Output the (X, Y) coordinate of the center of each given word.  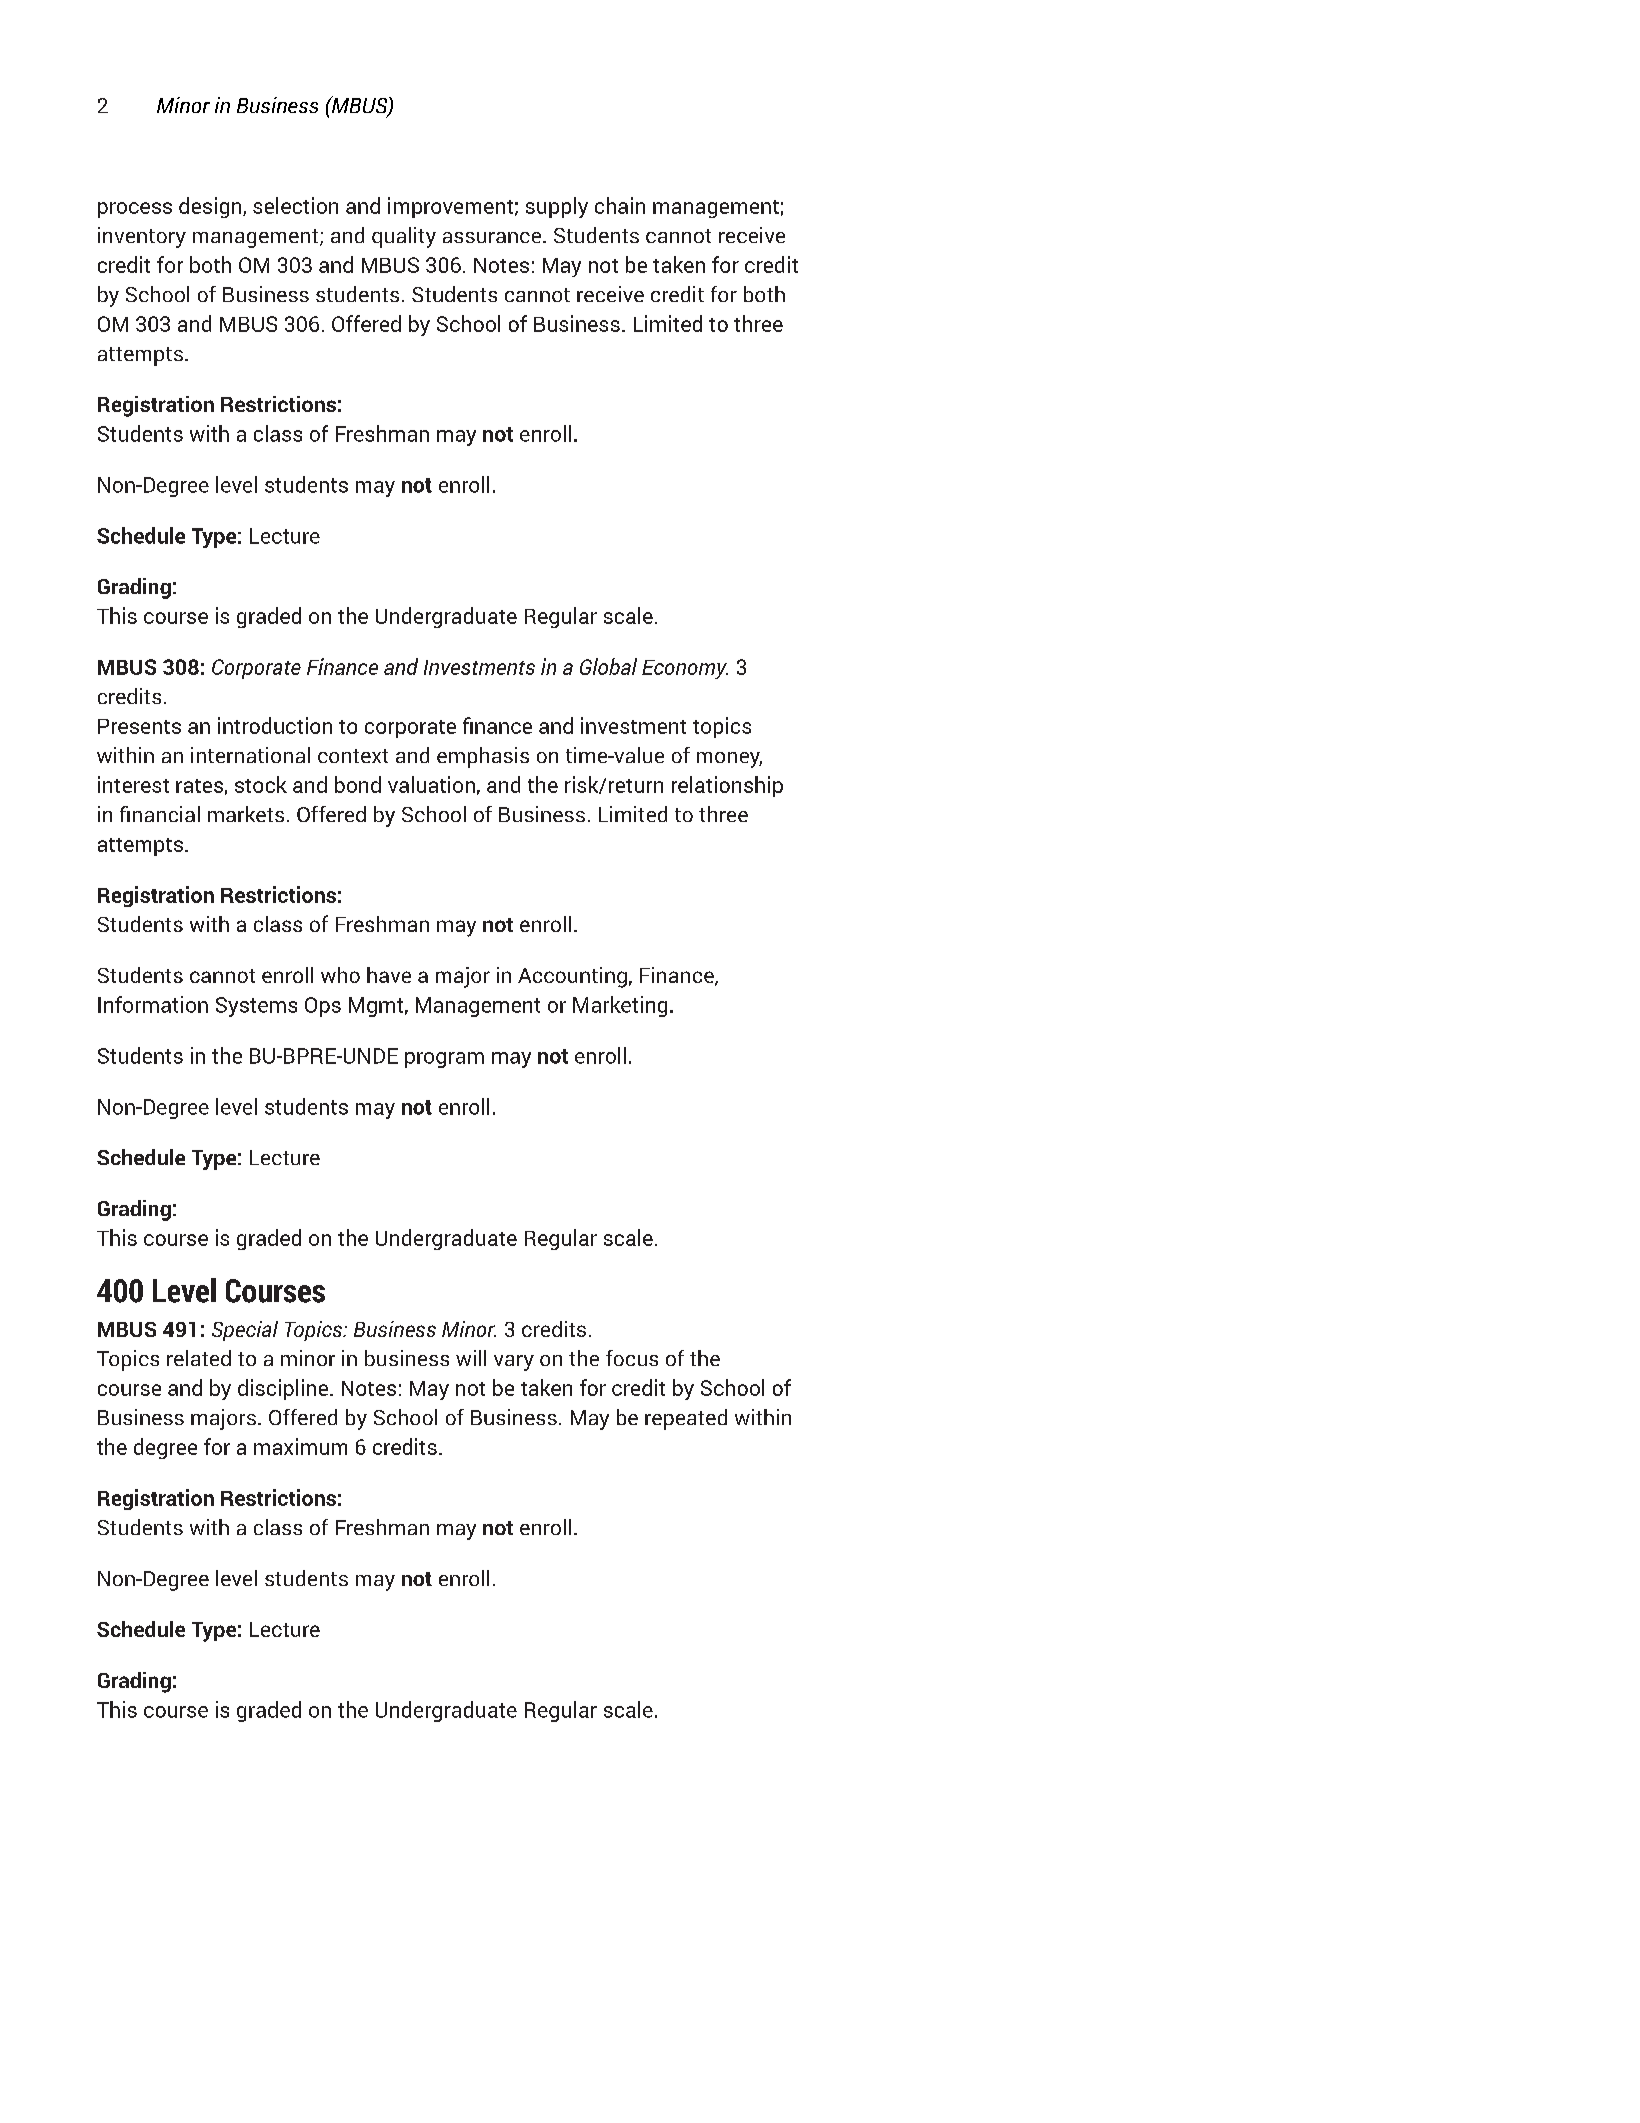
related (199, 1358)
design (211, 207)
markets (246, 814)
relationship (727, 786)
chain (620, 205)
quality (404, 237)
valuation (431, 784)
